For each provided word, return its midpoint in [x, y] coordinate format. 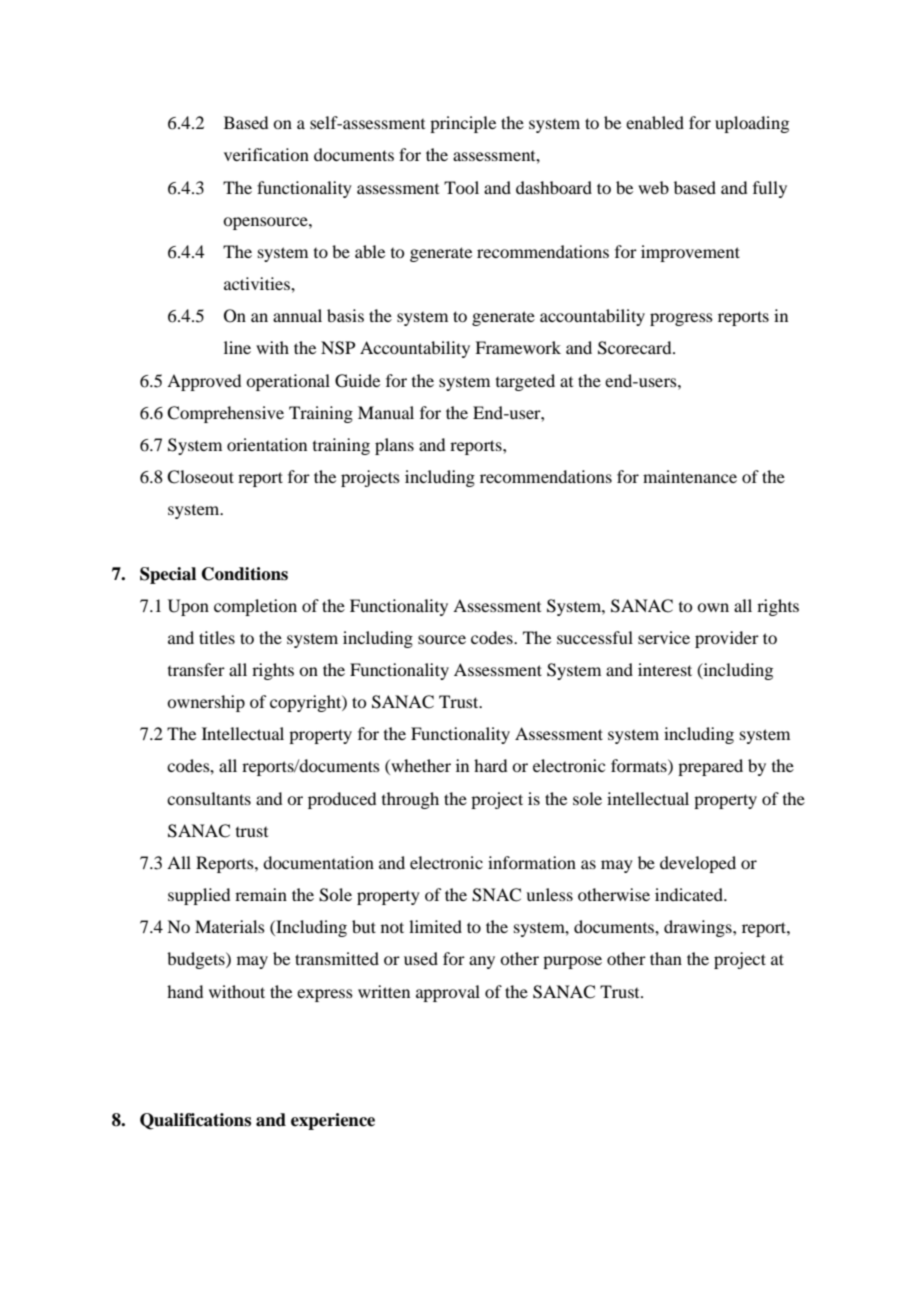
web [653, 187]
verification [266, 154]
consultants [209, 798]
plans [394, 446]
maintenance [690, 476]
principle [463, 124]
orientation [267, 444]
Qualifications [195, 1121]
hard [490, 765]
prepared [710, 767]
